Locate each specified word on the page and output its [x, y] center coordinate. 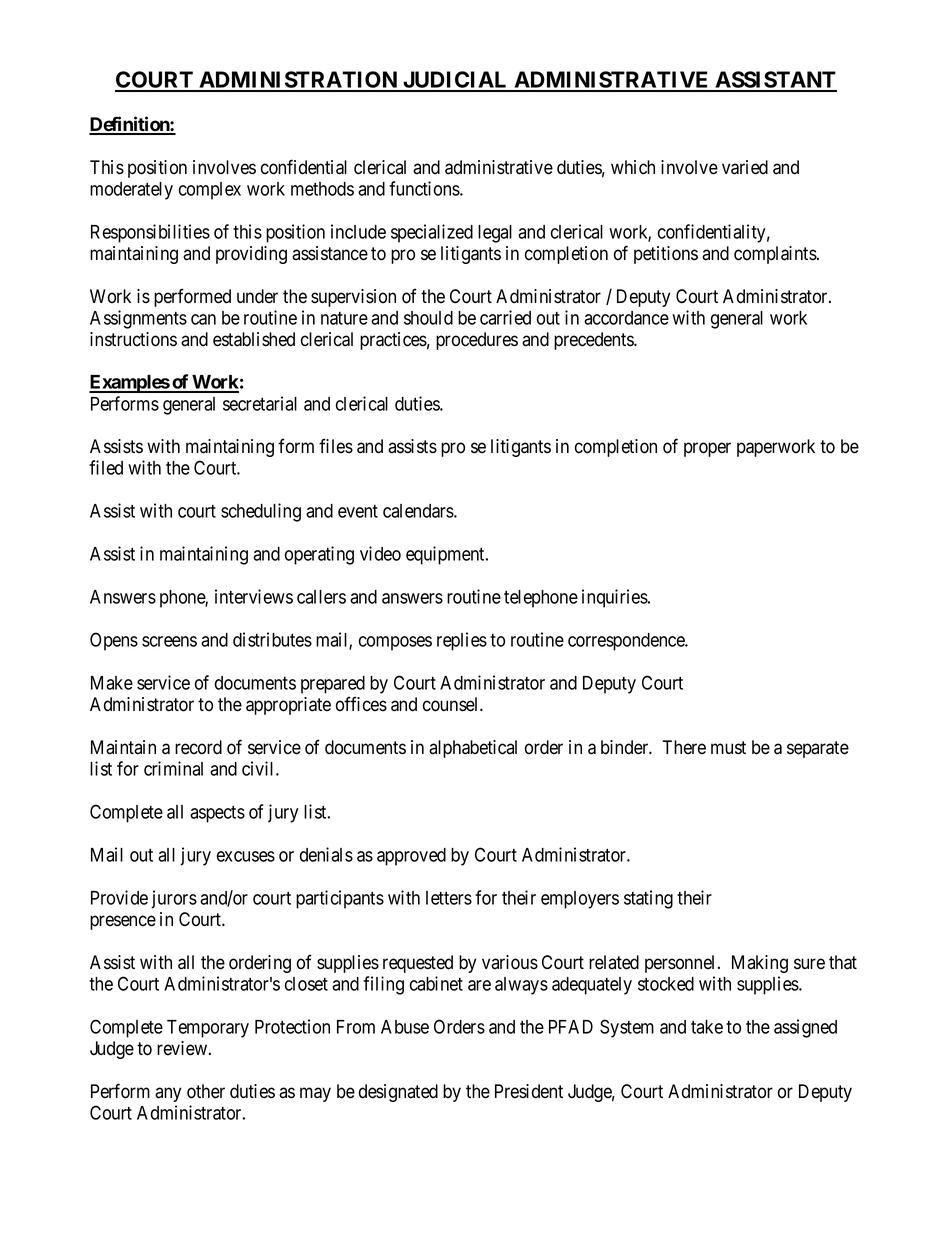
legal [495, 234]
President [529, 1091]
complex [210, 191]
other [206, 1091]
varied [745, 167]
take [707, 1027]
